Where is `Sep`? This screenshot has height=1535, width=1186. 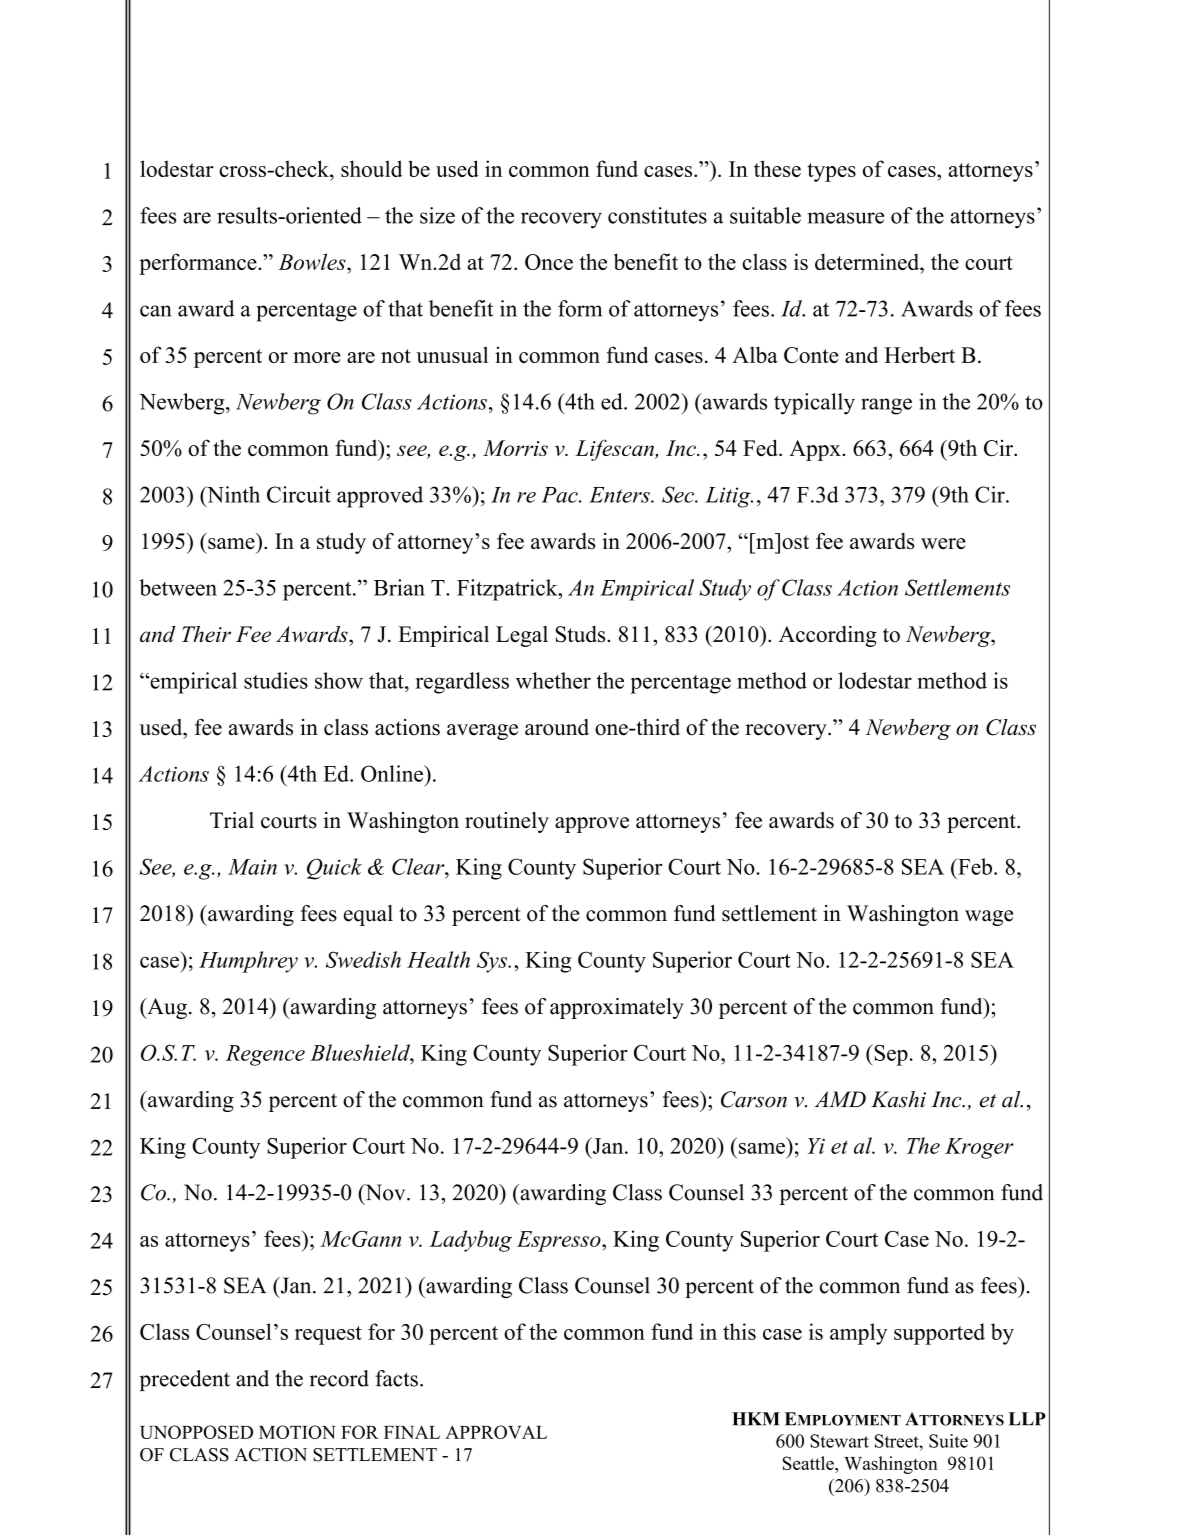 Sep is located at coordinates (890, 1055).
